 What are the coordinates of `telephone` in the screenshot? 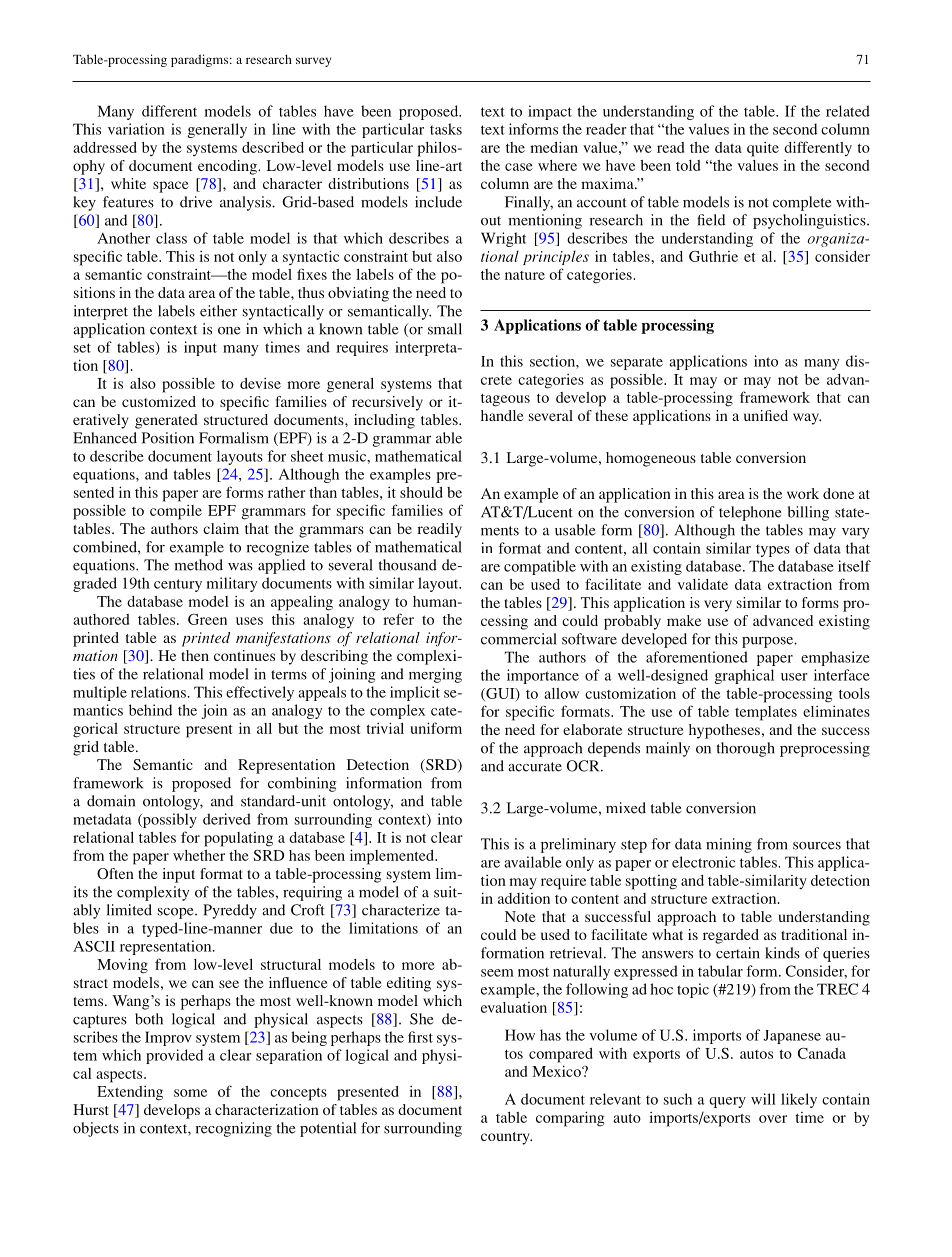 It's located at (750, 513).
